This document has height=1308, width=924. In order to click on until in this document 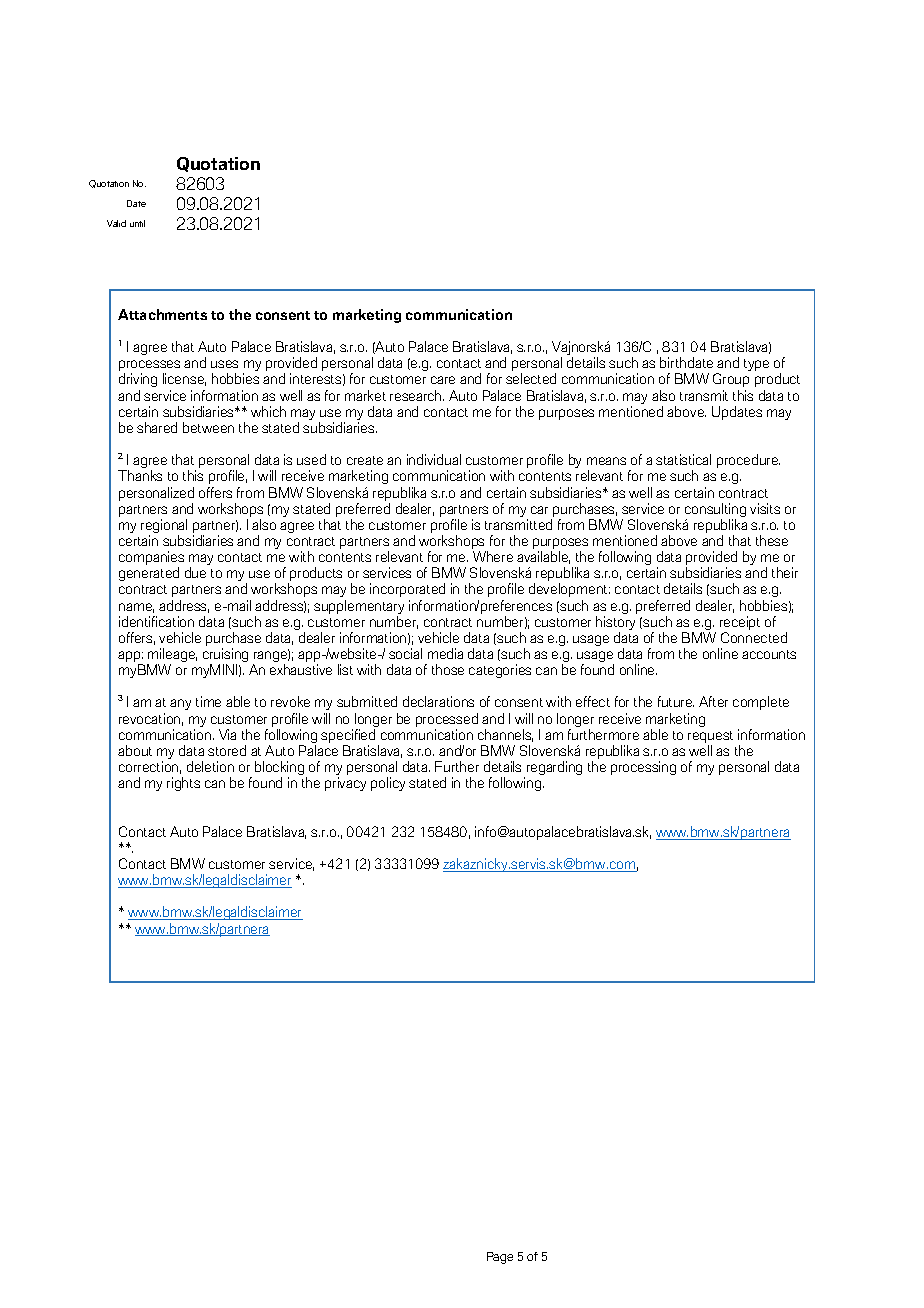, I will do `click(137, 223)`.
